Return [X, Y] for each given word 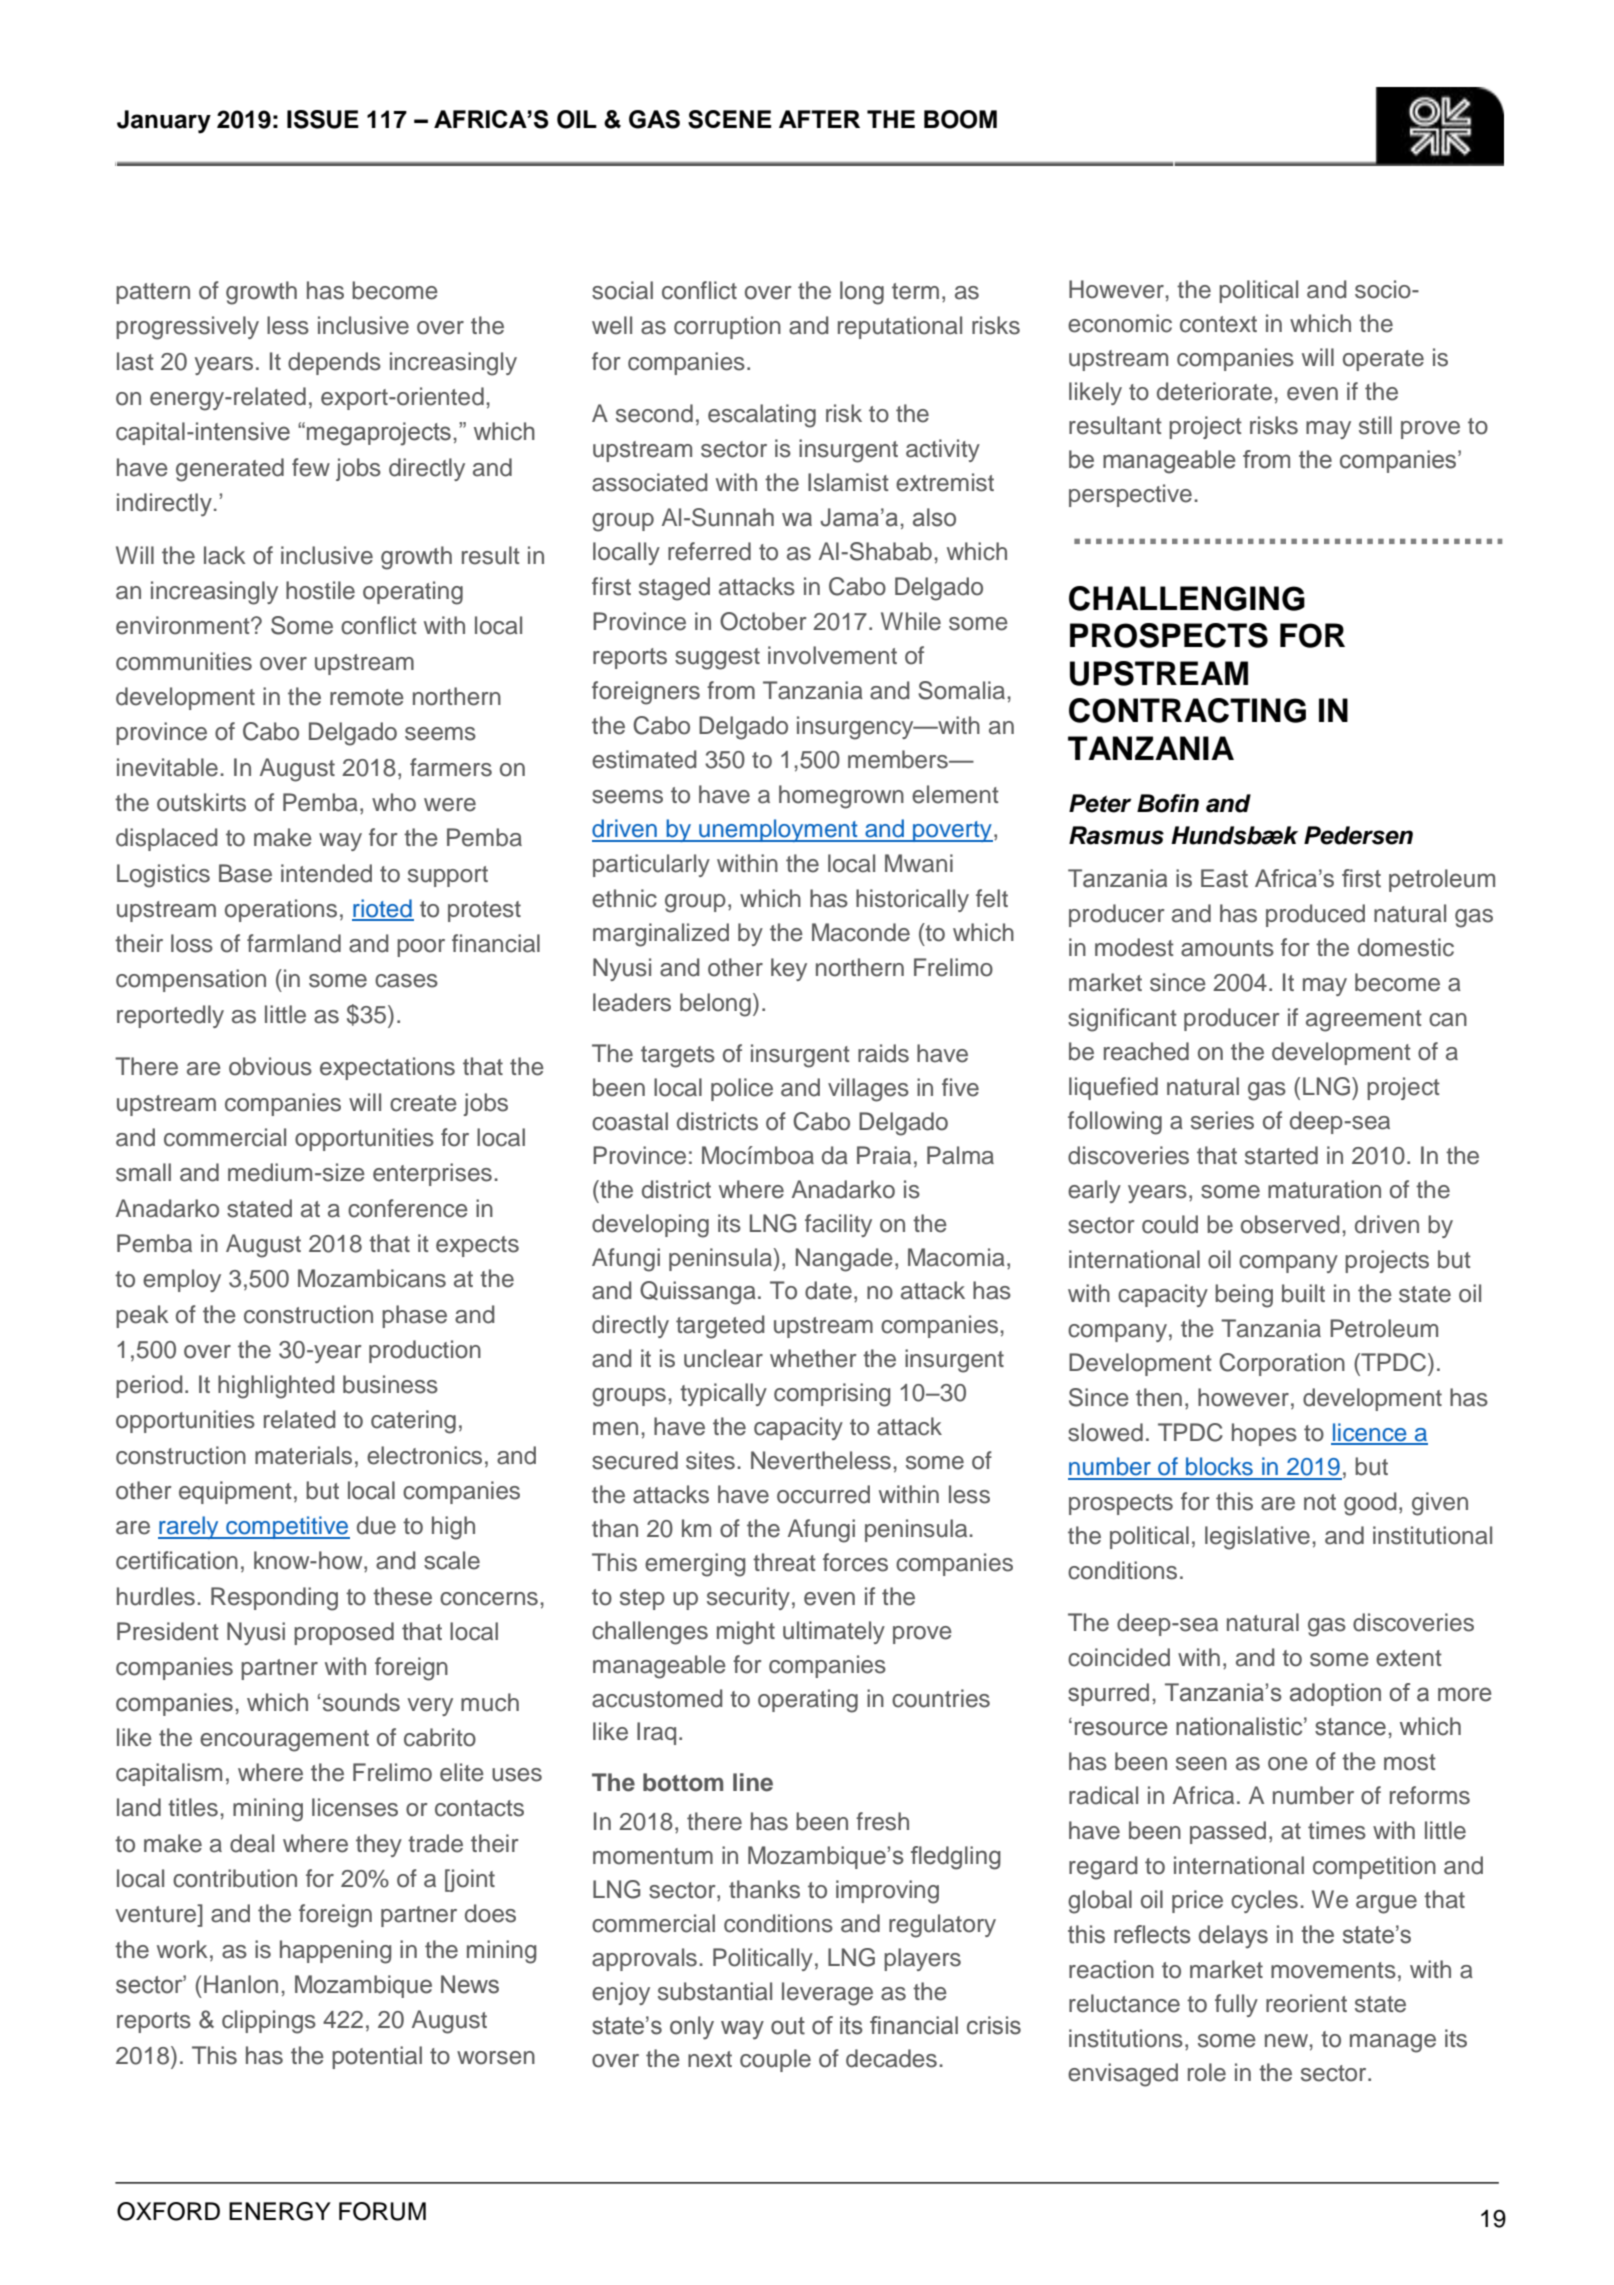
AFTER [819, 119]
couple [775, 2060]
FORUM [382, 2211]
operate [1383, 360]
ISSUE [323, 119]
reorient [1306, 2003]
